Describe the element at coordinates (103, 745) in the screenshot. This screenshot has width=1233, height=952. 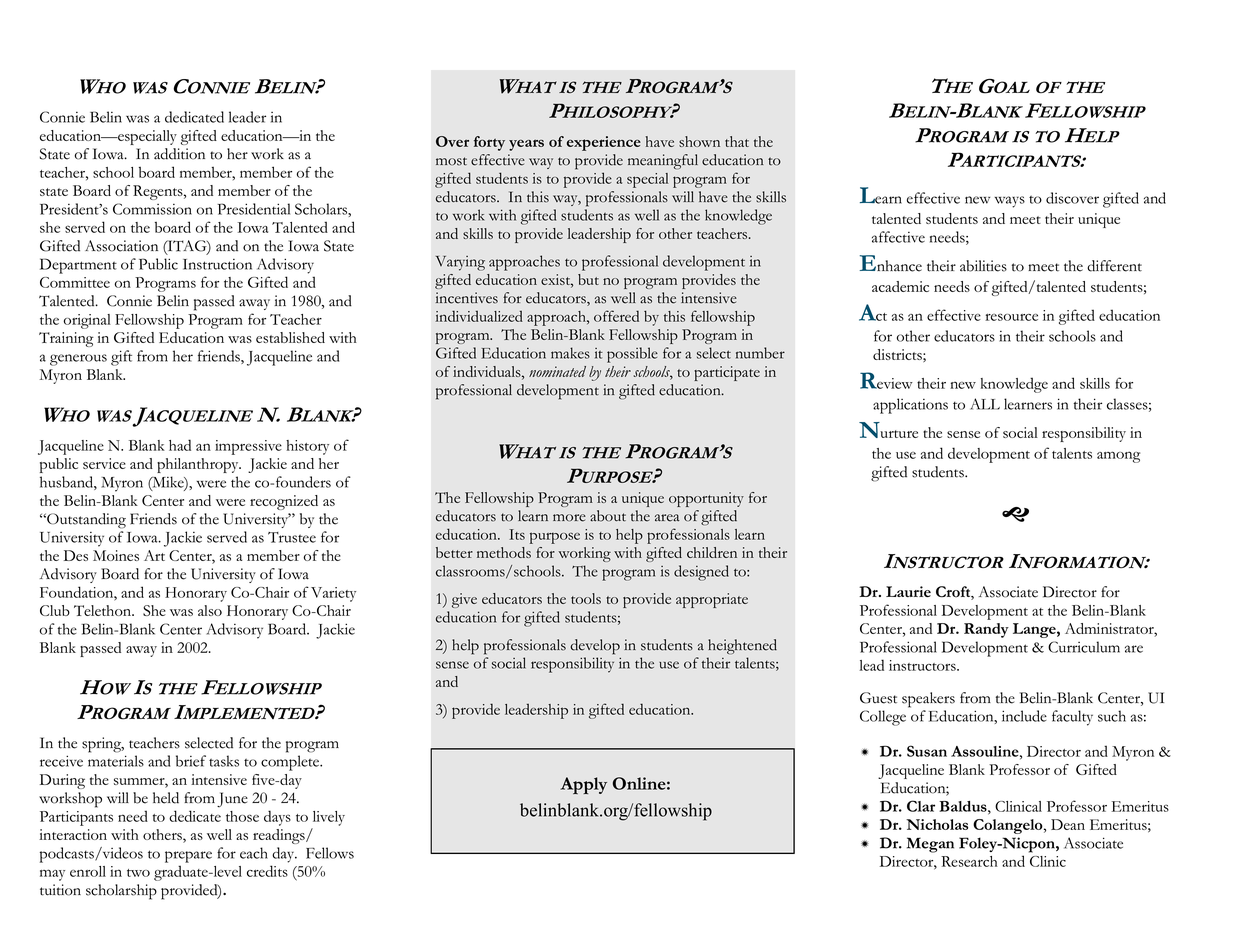
I see `spring` at that location.
